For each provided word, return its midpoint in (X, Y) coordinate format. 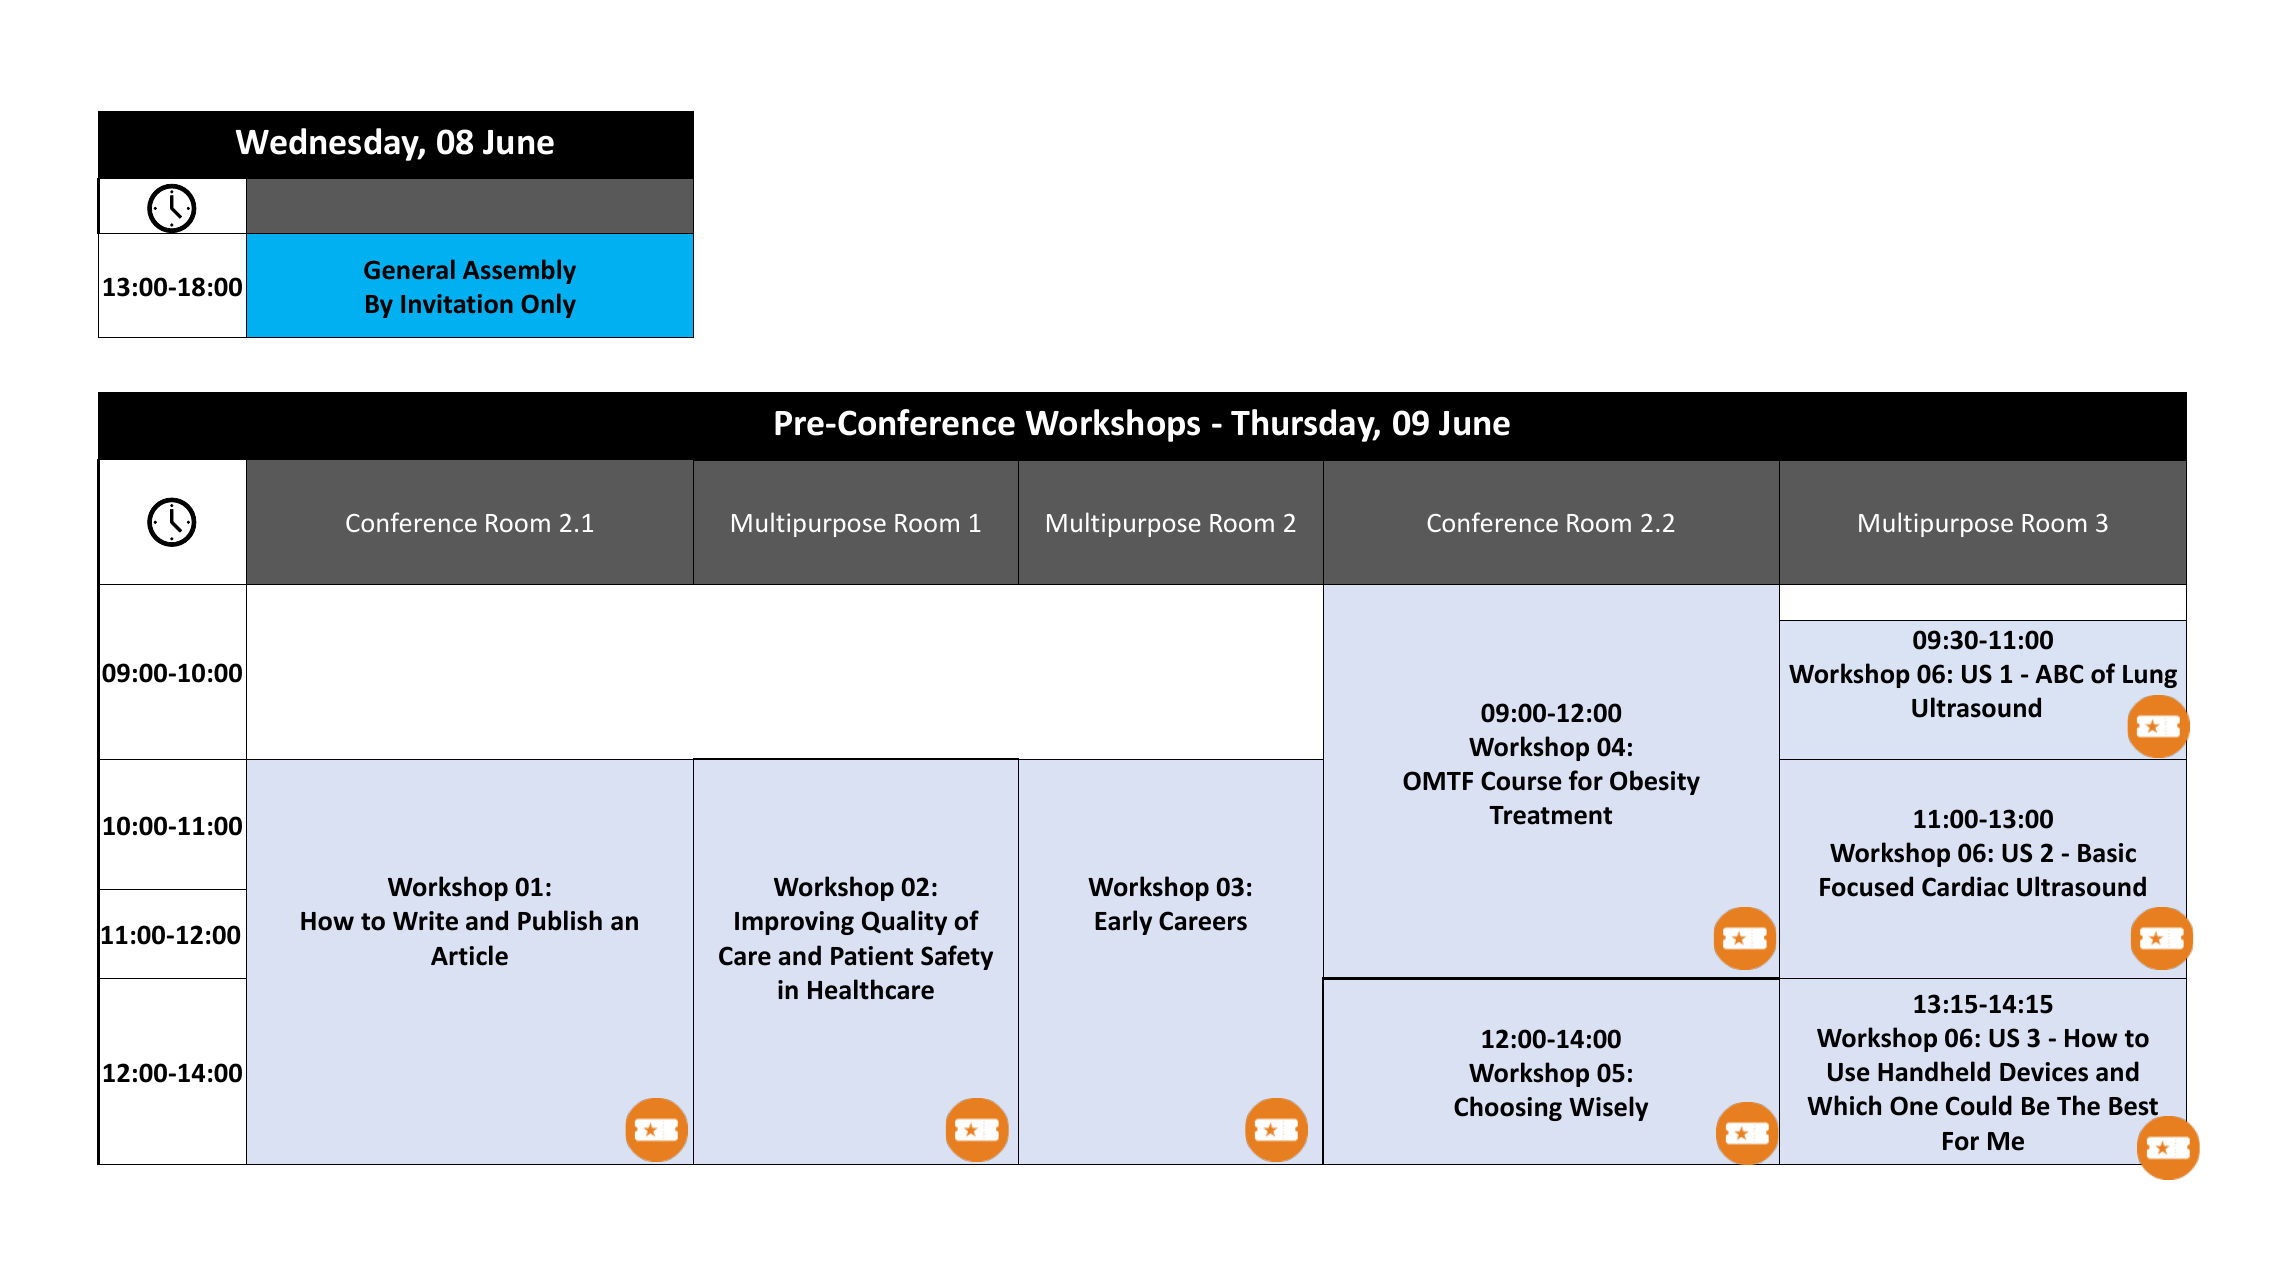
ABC (2059, 674)
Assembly (519, 271)
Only (548, 305)
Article (469, 955)
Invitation (457, 303)
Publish (560, 920)
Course (1521, 781)
